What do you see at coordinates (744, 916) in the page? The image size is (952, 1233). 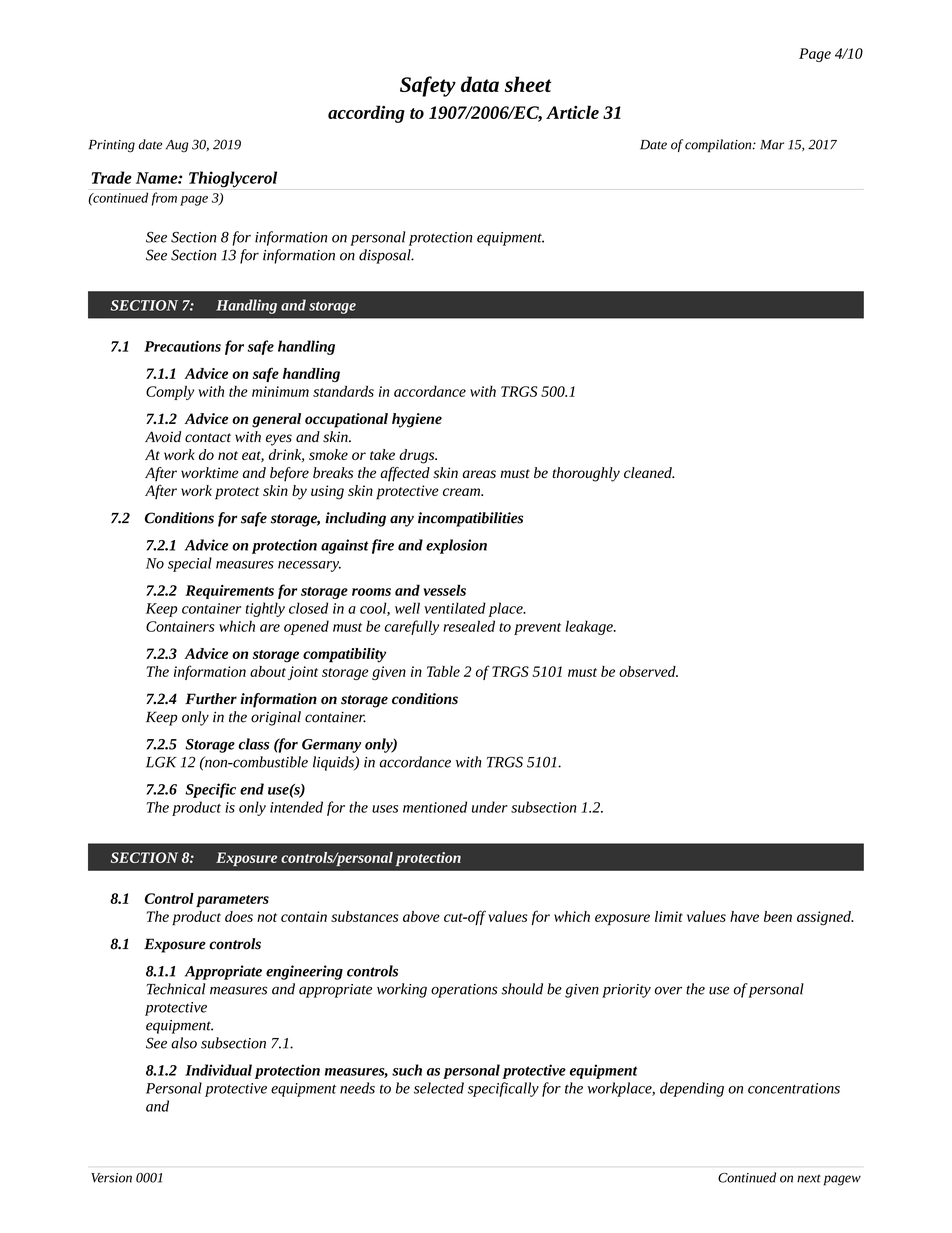 I see `have` at bounding box center [744, 916].
